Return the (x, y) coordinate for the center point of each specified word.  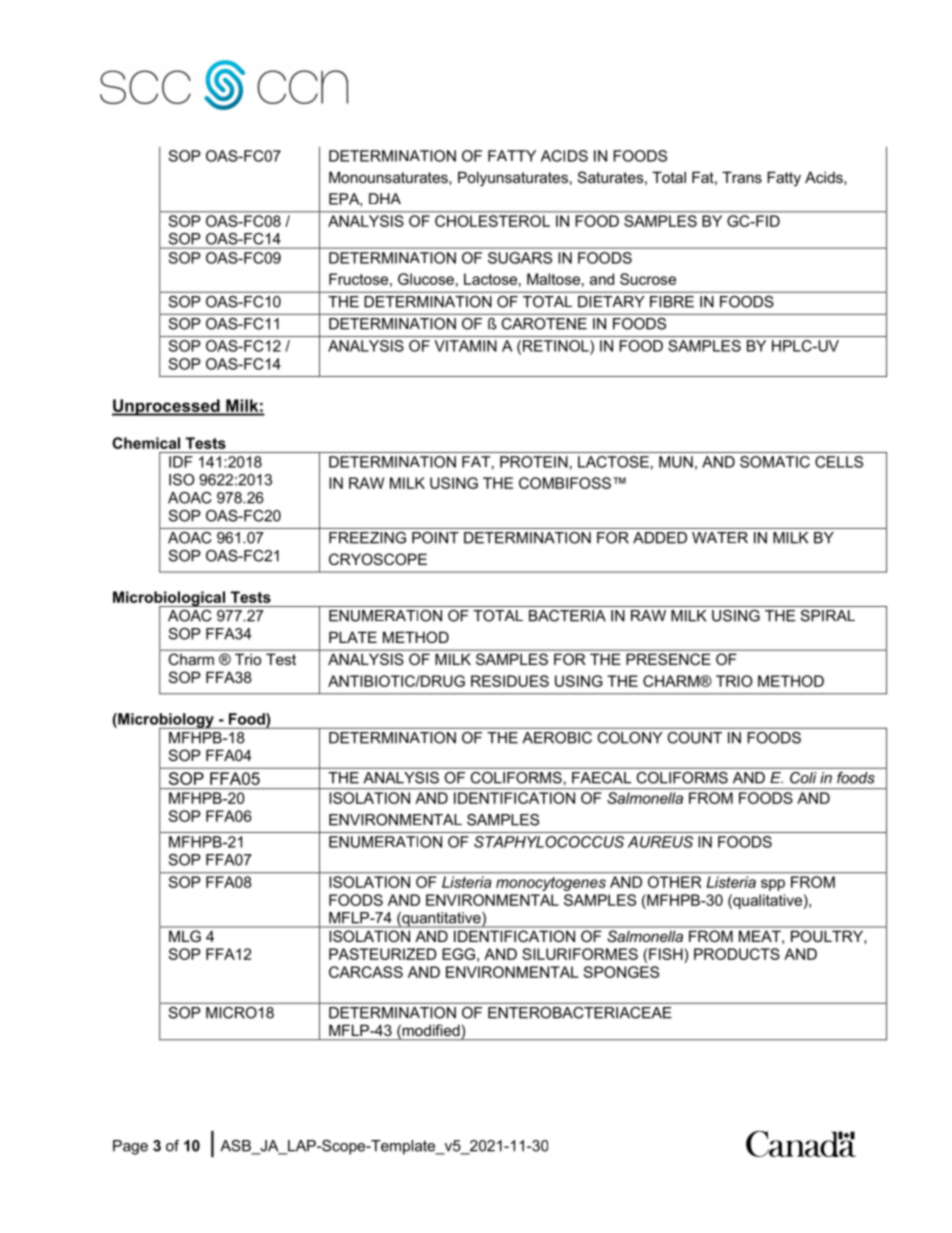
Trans (742, 177)
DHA (385, 198)
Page (130, 1147)
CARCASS (366, 972)
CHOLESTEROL (492, 221)
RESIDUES (510, 681)
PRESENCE (669, 659)
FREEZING (367, 538)
